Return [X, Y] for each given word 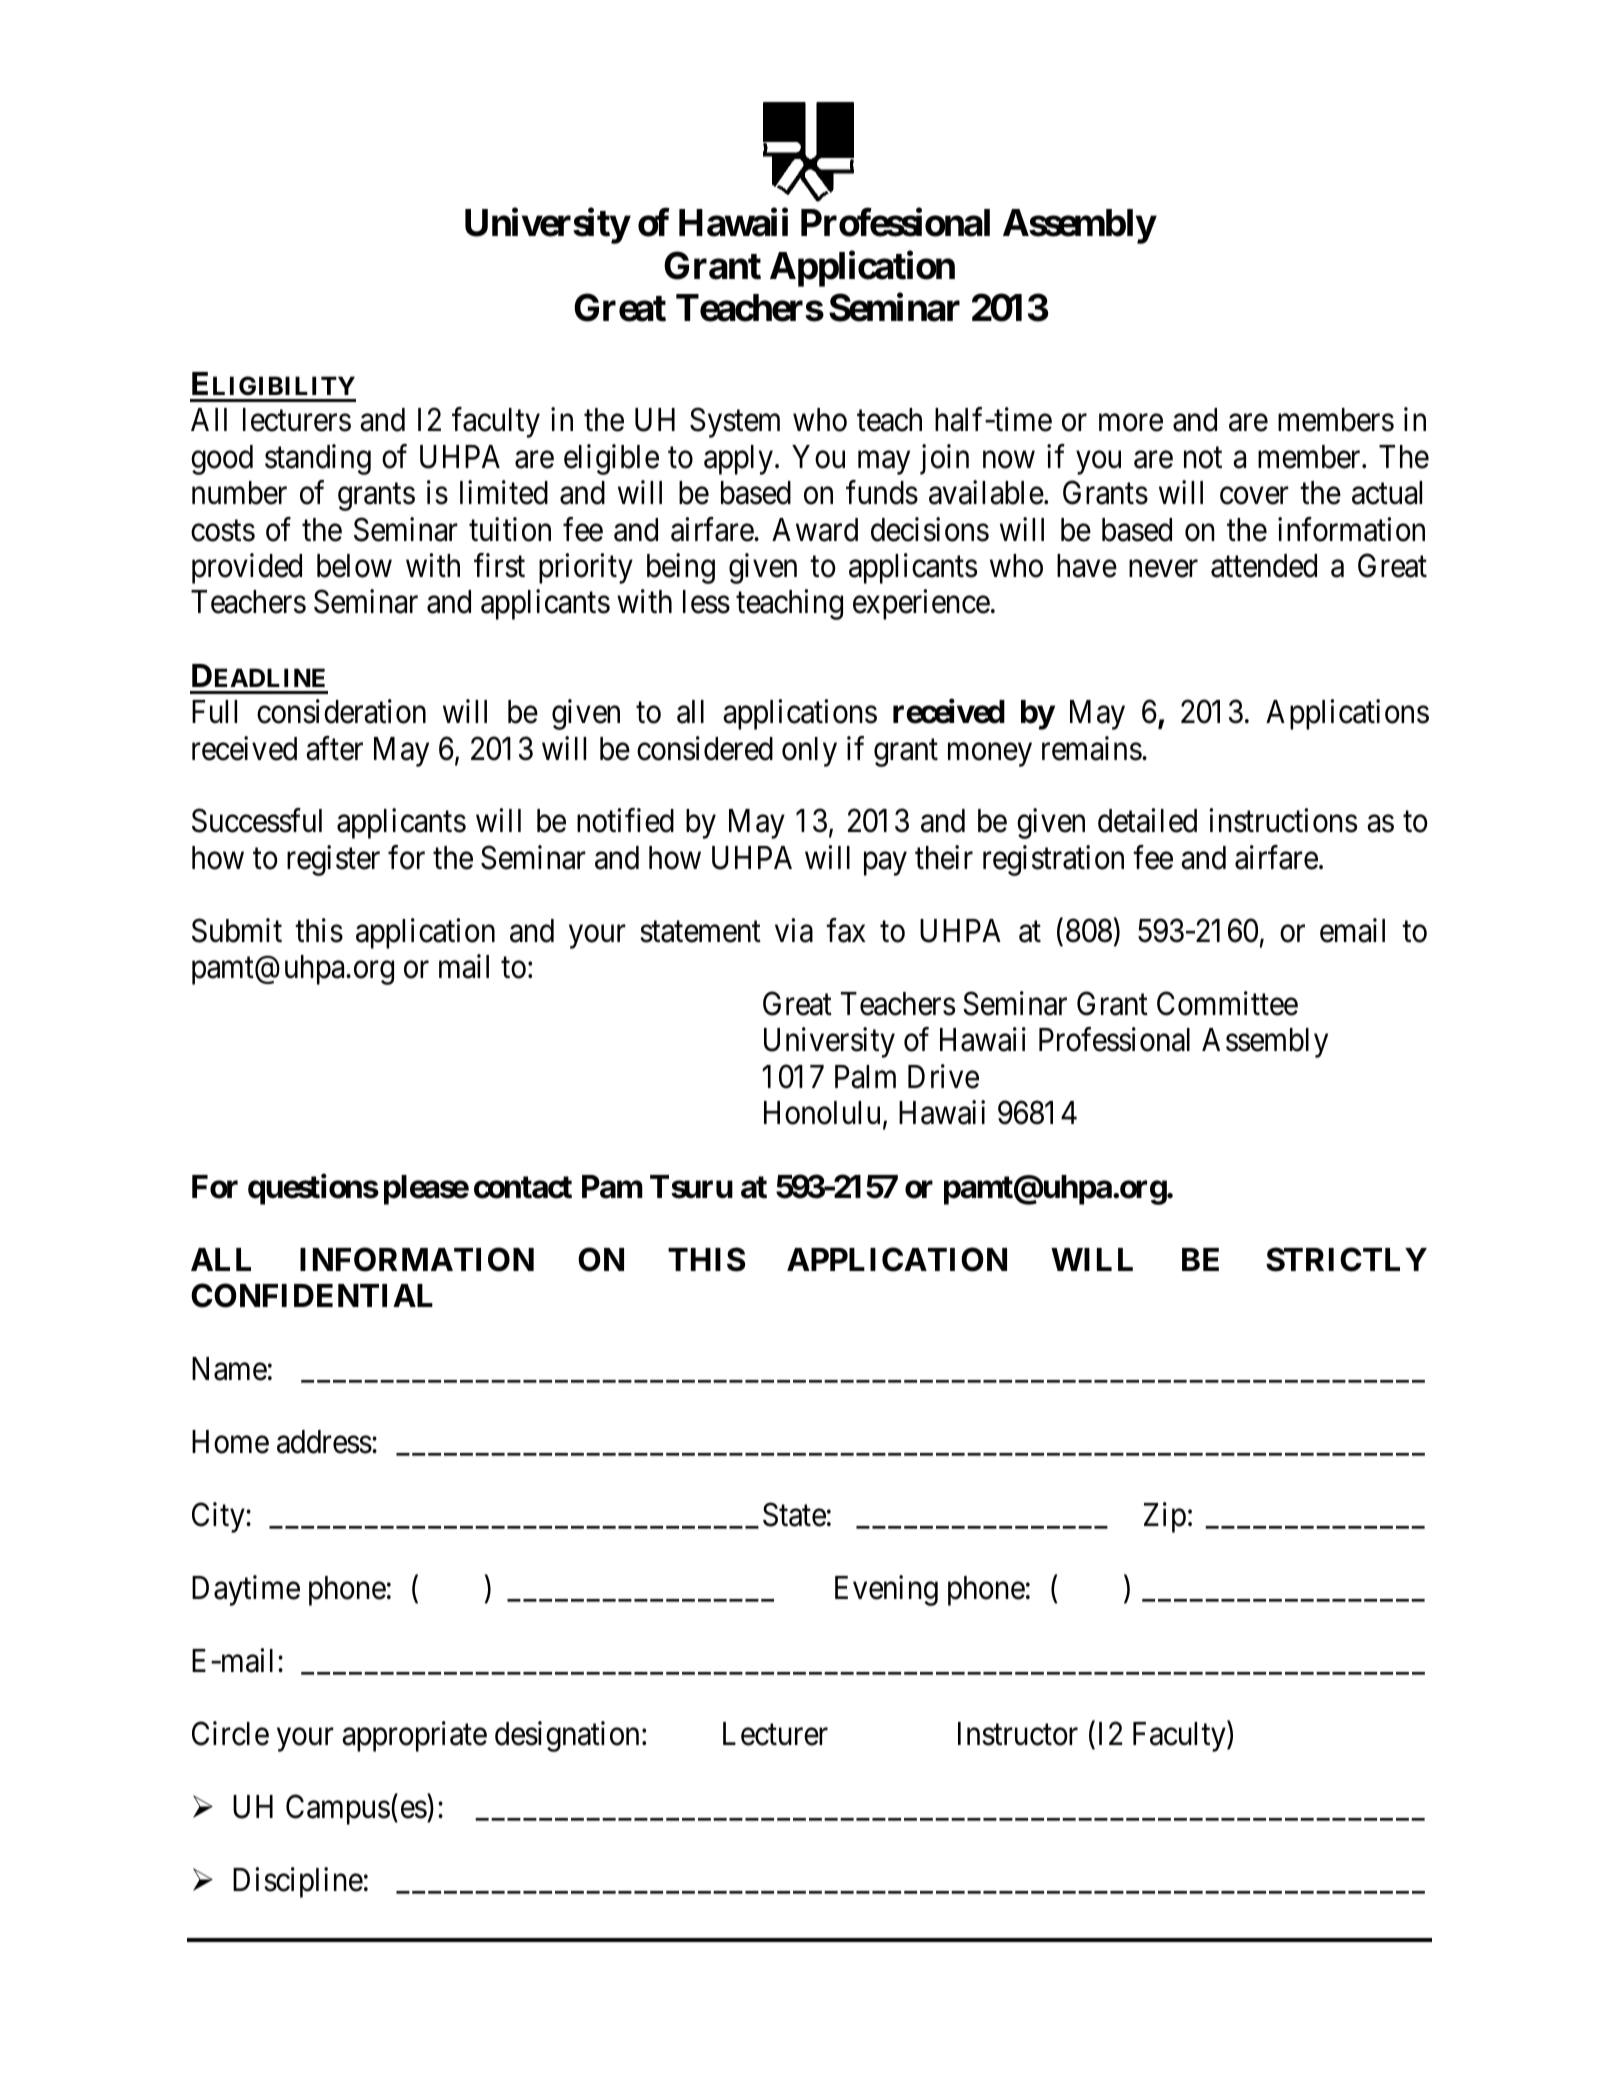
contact [523, 1187]
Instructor [1018, 1734]
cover [1254, 496]
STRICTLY [1346, 1259]
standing [318, 459]
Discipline [298, 1882]
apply [738, 460]
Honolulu [822, 1113]
